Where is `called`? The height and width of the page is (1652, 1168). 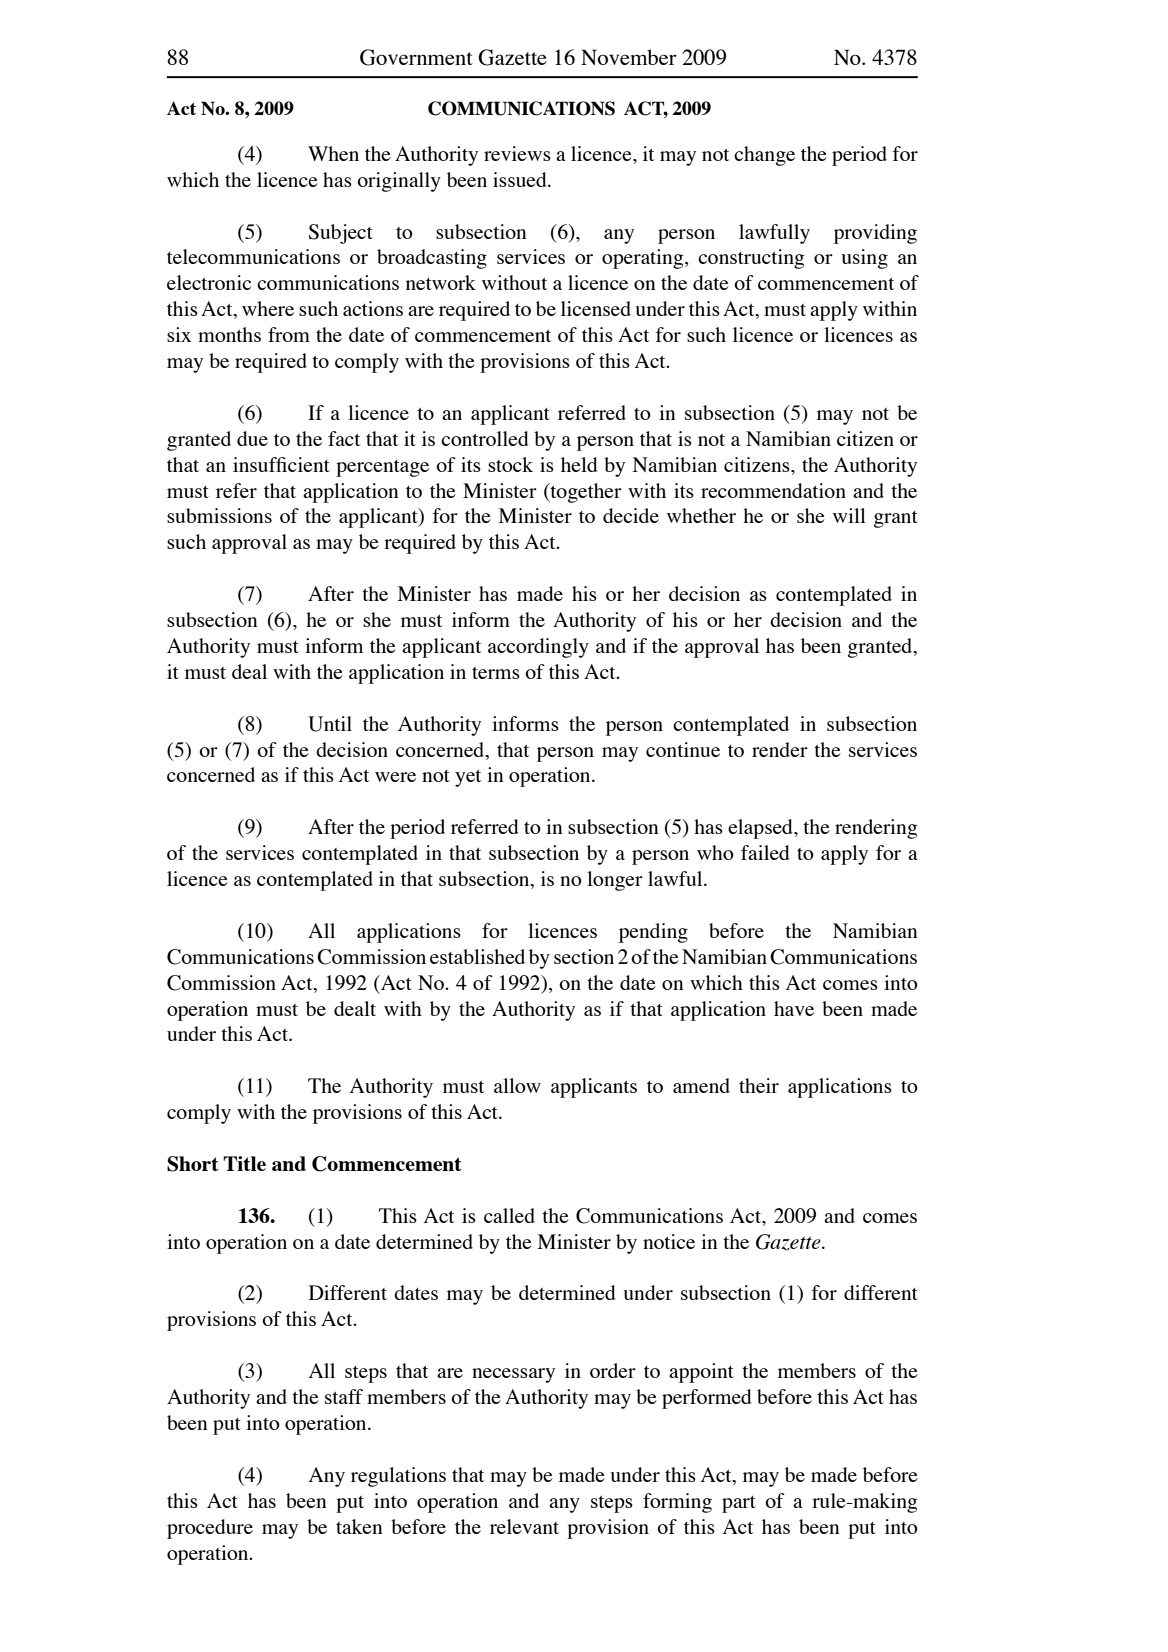 called is located at coordinates (509, 1215).
